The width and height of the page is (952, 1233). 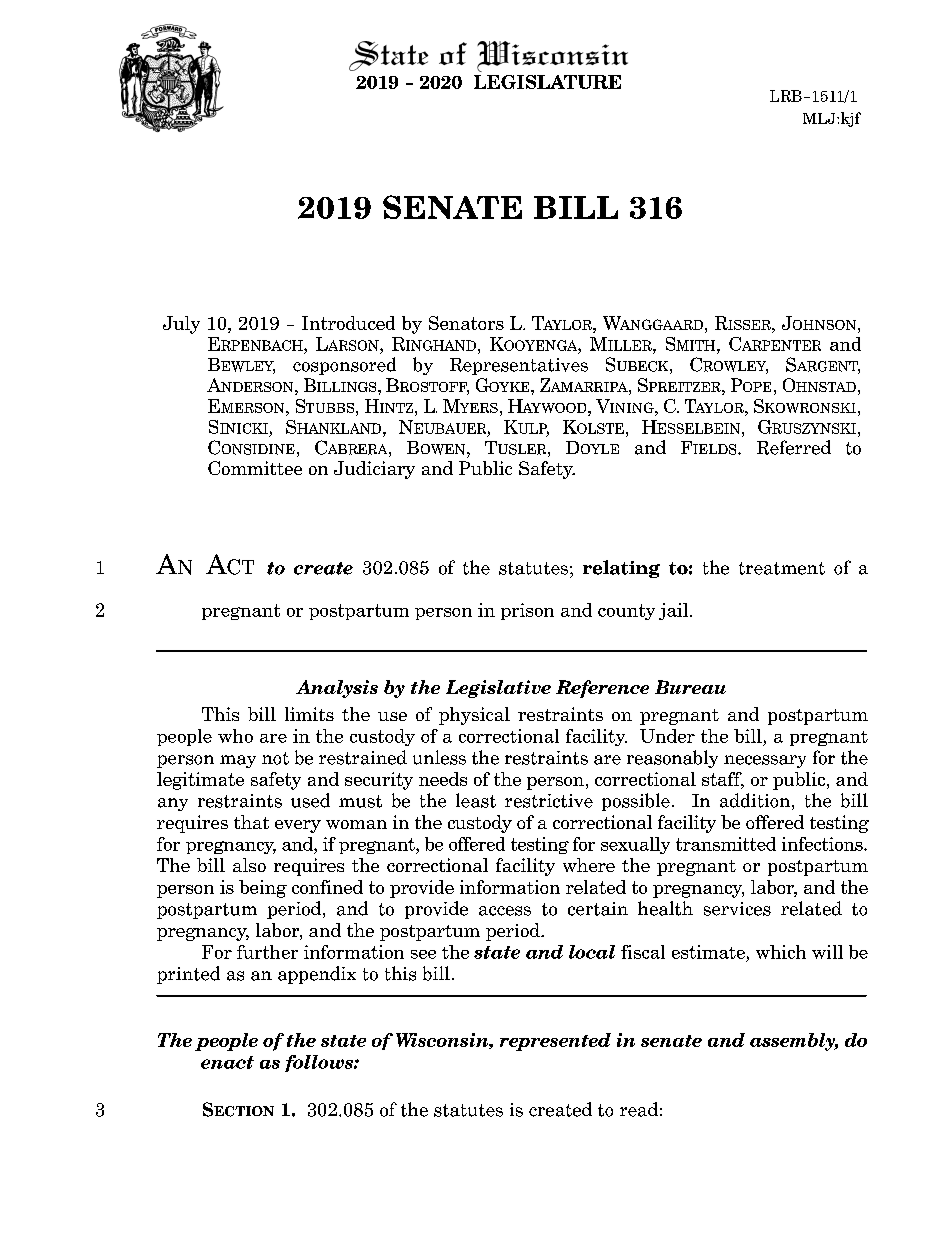 What do you see at coordinates (639, 1109) in the page?
I see `read` at bounding box center [639, 1109].
